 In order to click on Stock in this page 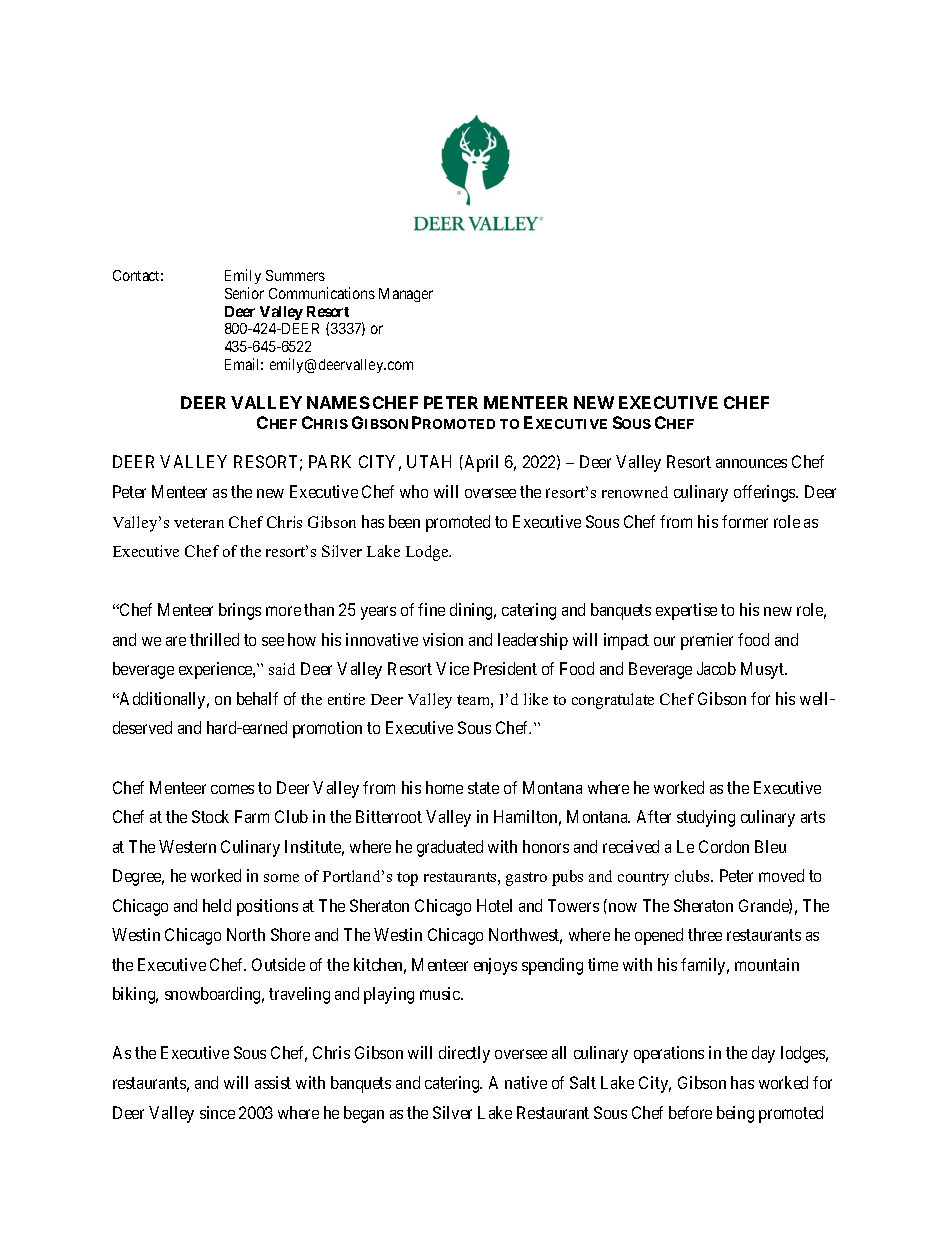, I will do `click(210, 816)`.
